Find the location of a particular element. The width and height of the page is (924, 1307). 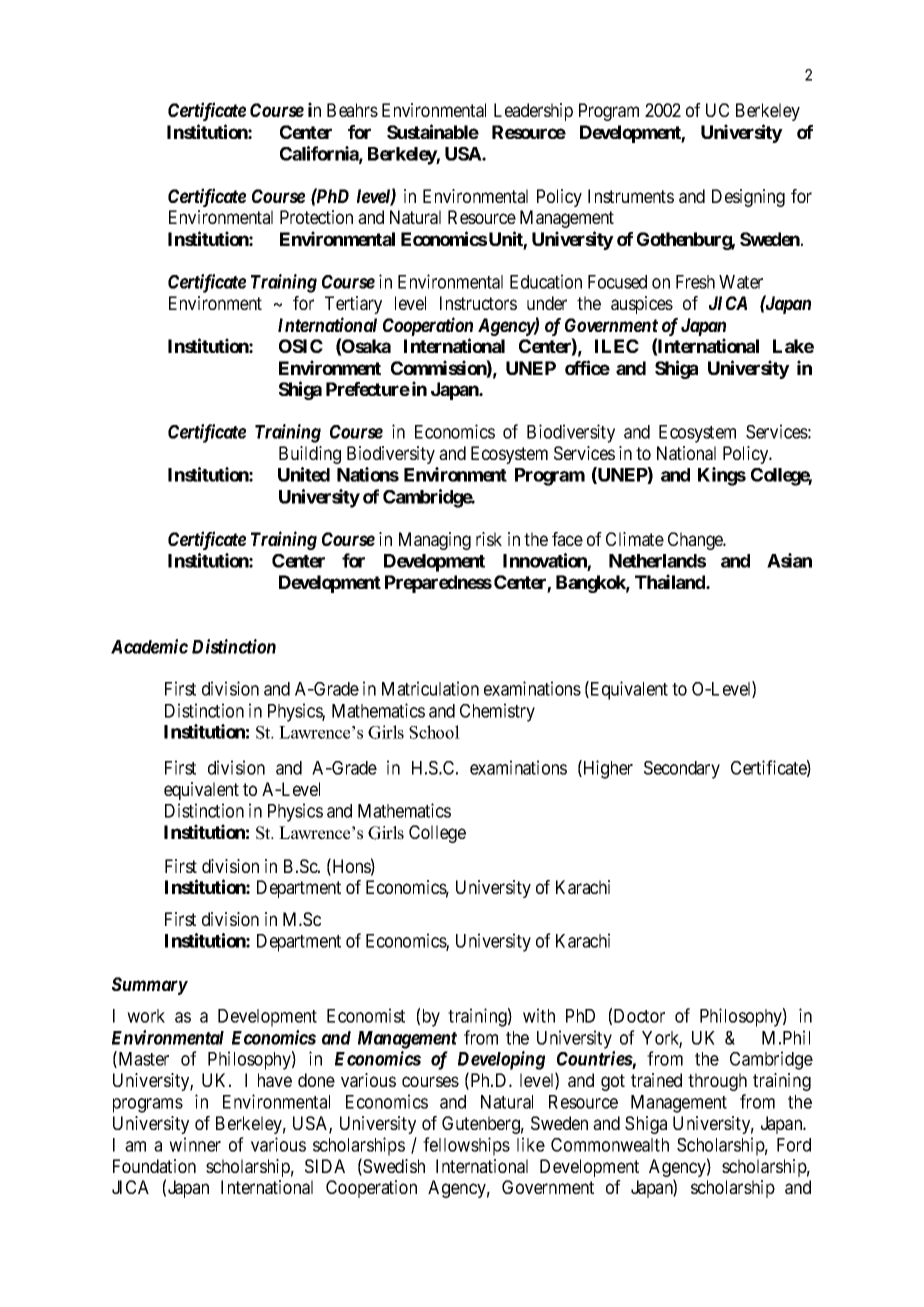

through is located at coordinates (717, 1082).
